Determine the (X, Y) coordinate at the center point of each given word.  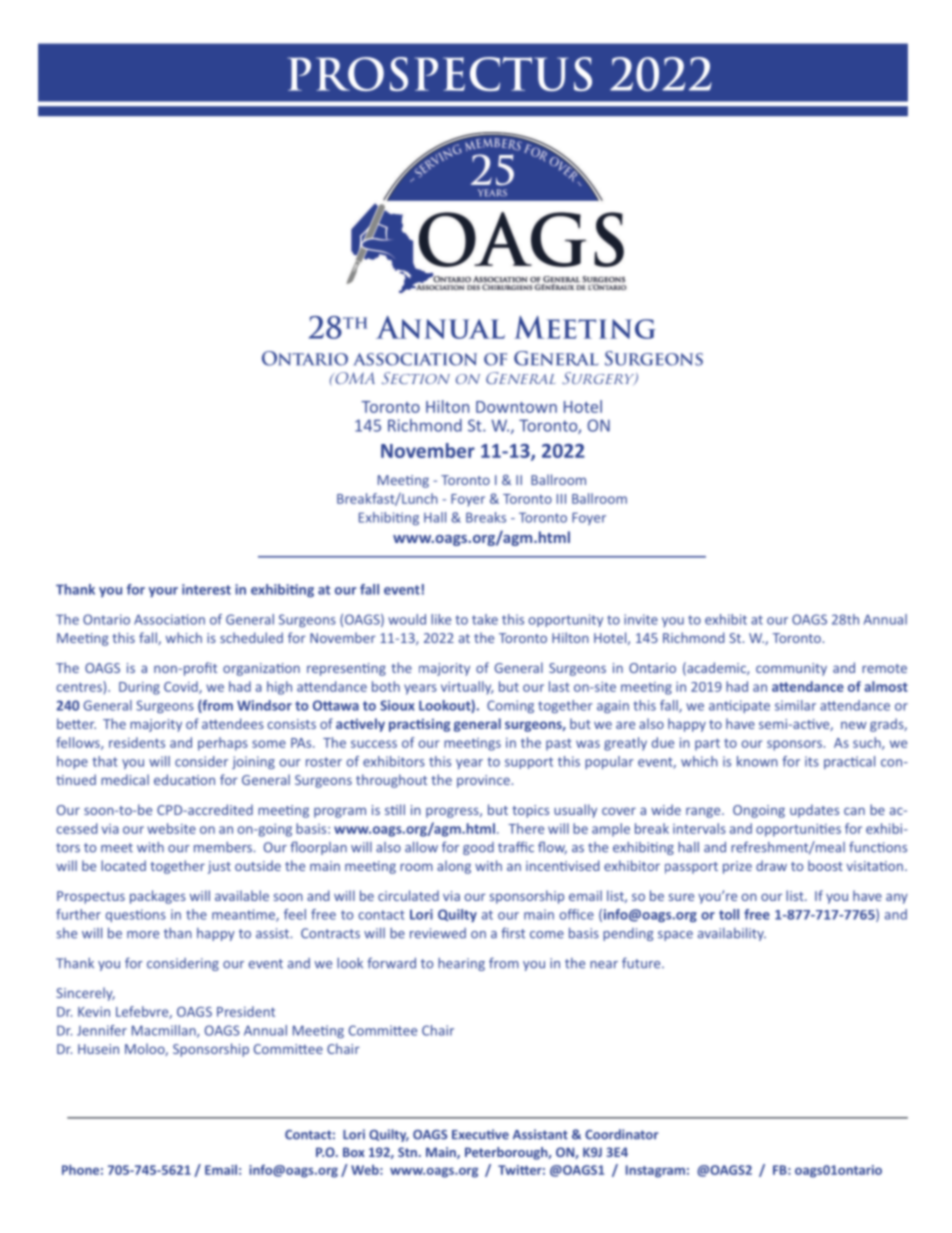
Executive (480, 1134)
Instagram (655, 1171)
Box (354, 1152)
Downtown (516, 407)
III (561, 499)
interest (206, 589)
